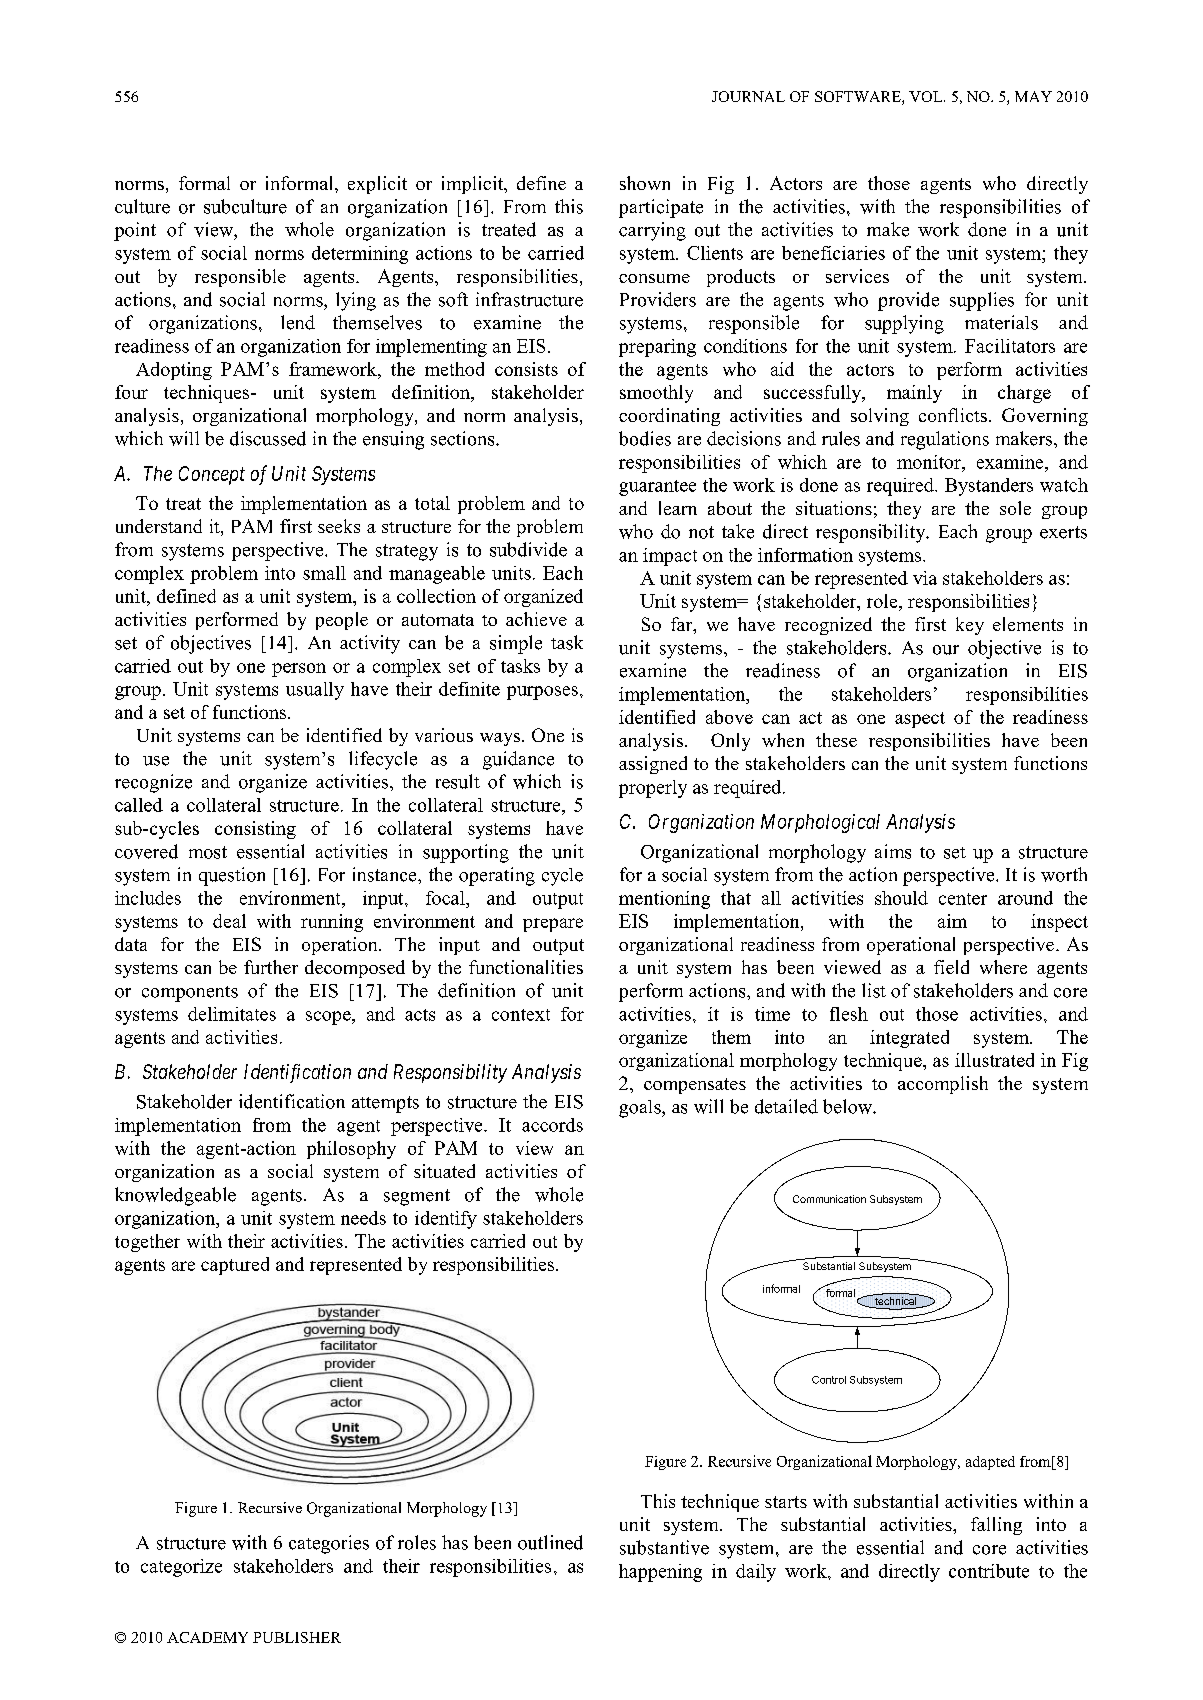 This screenshot has height=1700, width=1203. What do you see at coordinates (377, 185) in the screenshot?
I see `explicit` at bounding box center [377, 185].
